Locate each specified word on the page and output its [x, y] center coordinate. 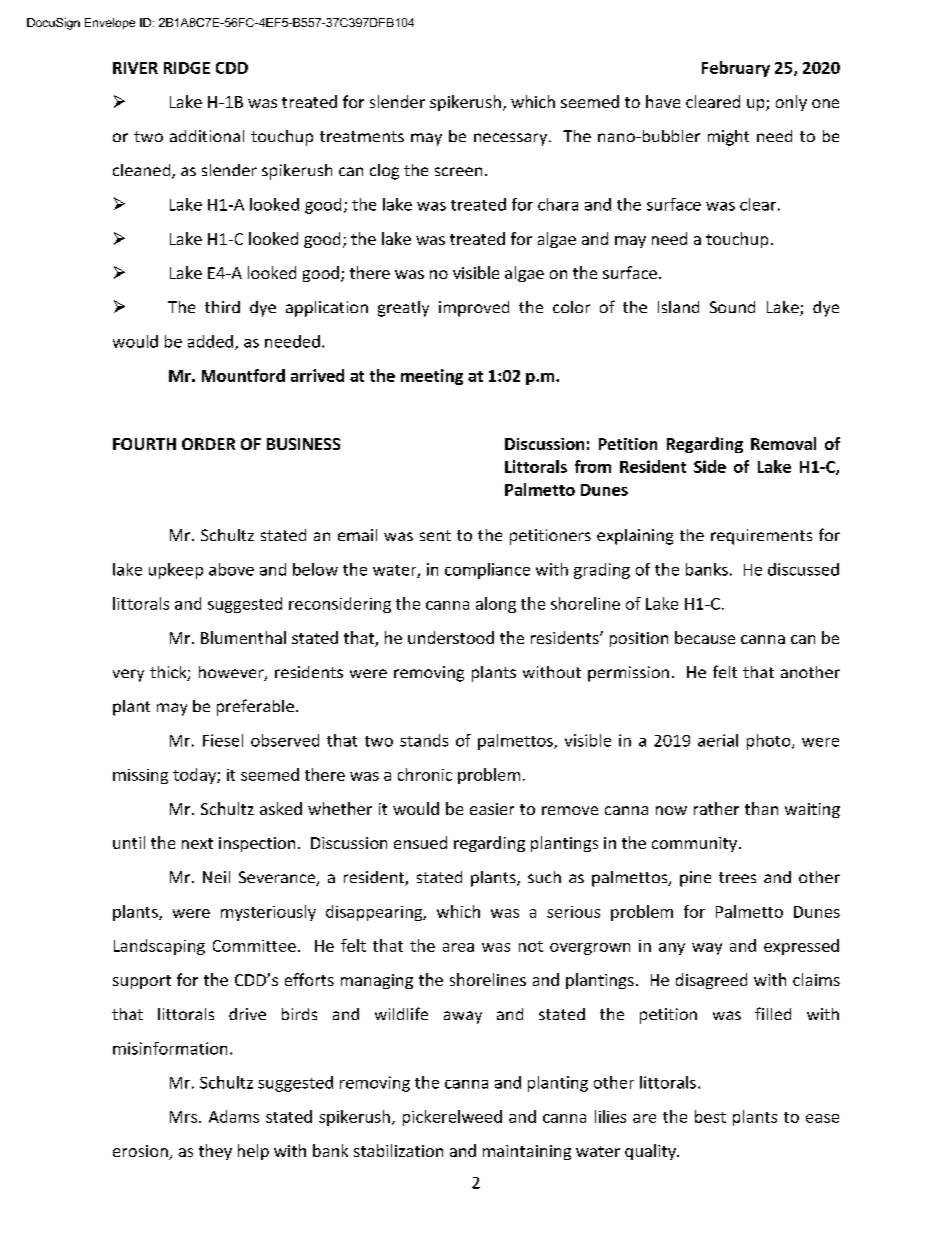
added [210, 341]
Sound [732, 307]
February [736, 69]
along [496, 605]
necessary [512, 139]
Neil [216, 877]
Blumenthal [243, 637]
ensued [420, 842]
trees [737, 877]
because [705, 637]
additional [207, 136]
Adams [234, 1116]
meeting [432, 377]
